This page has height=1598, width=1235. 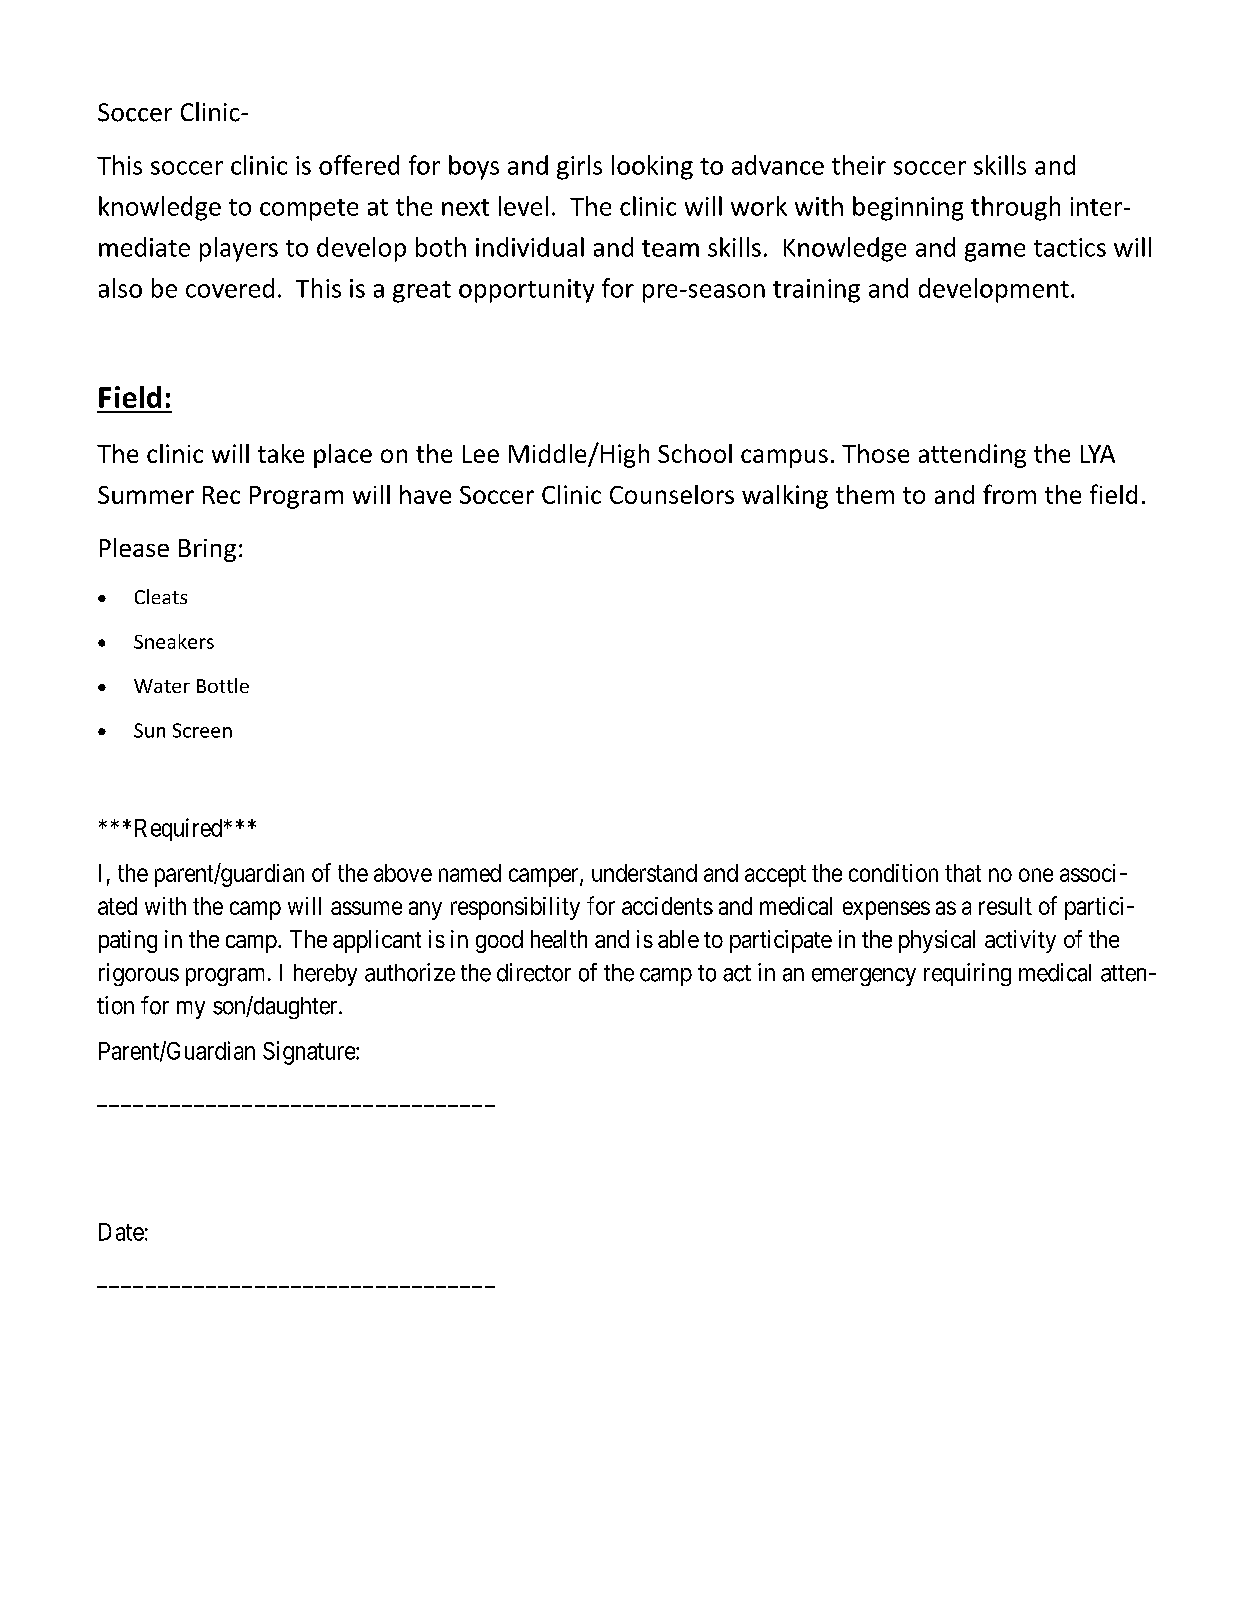 I want to click on take, so click(x=281, y=453).
